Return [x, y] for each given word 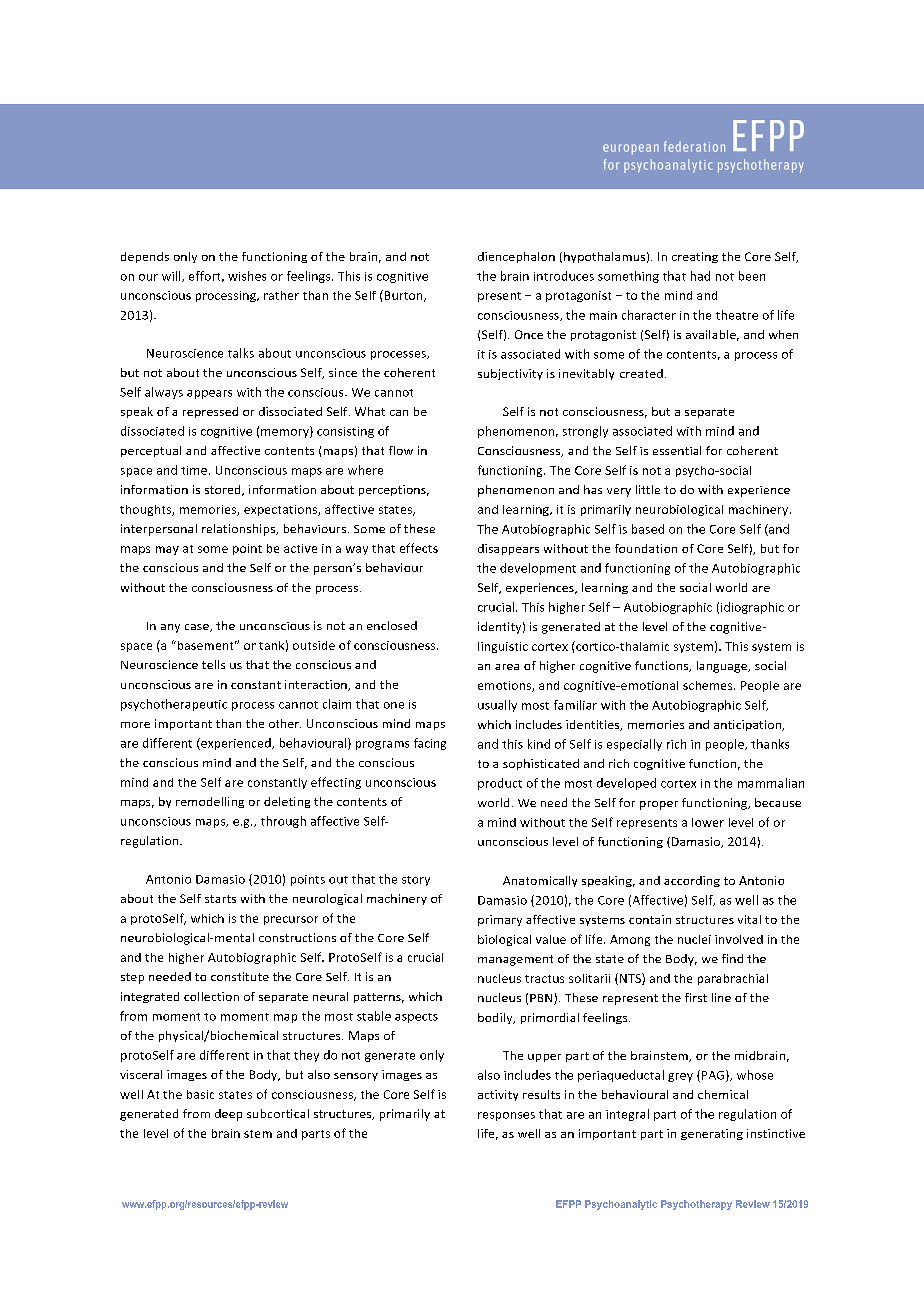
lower [708, 822]
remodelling [210, 802]
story [416, 881]
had [700, 276]
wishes [247, 276]
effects [419, 548]
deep [228, 1115]
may [167, 550]
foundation [646, 548]
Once [529, 334]
